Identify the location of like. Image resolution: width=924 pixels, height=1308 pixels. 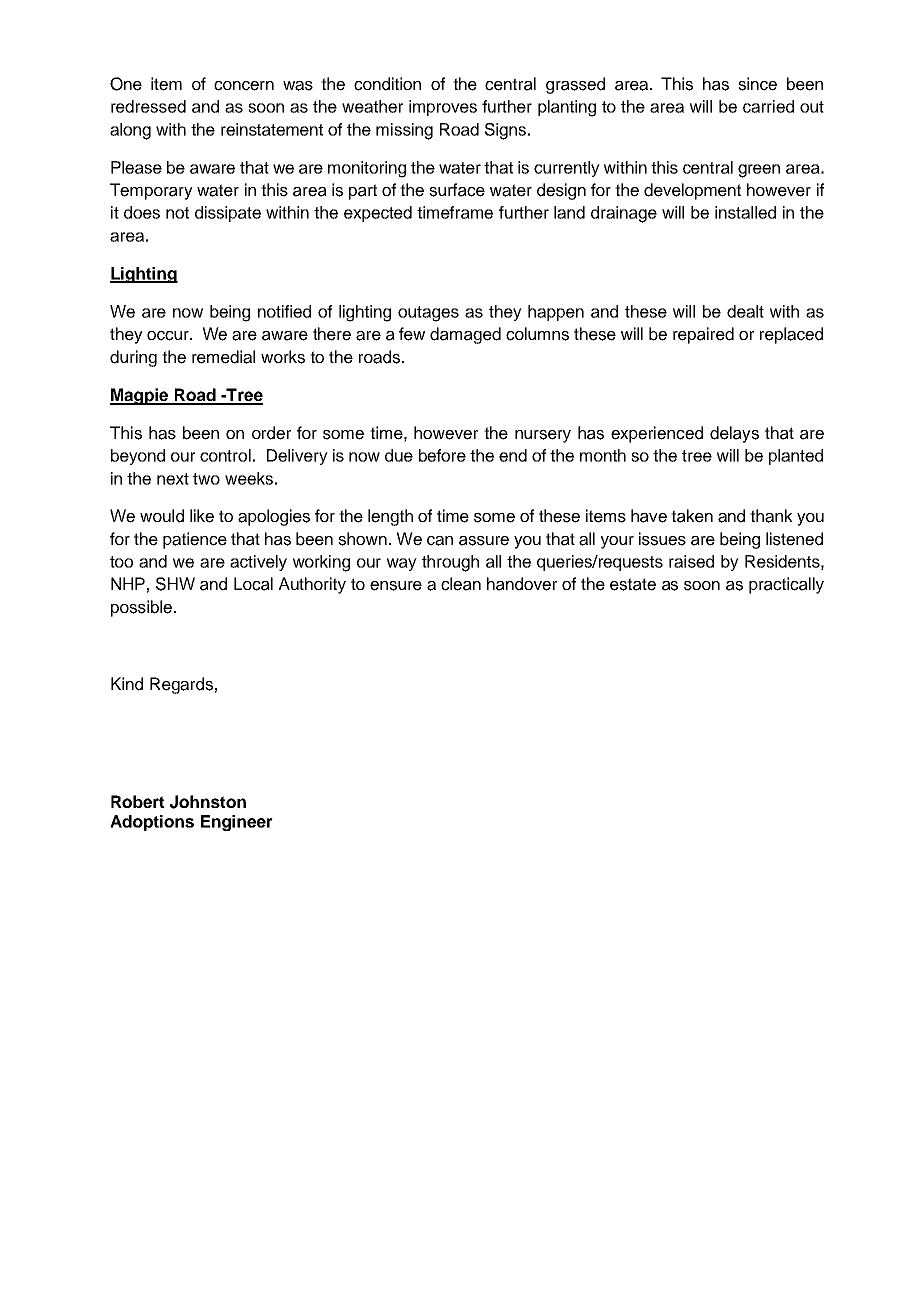
(202, 516).
